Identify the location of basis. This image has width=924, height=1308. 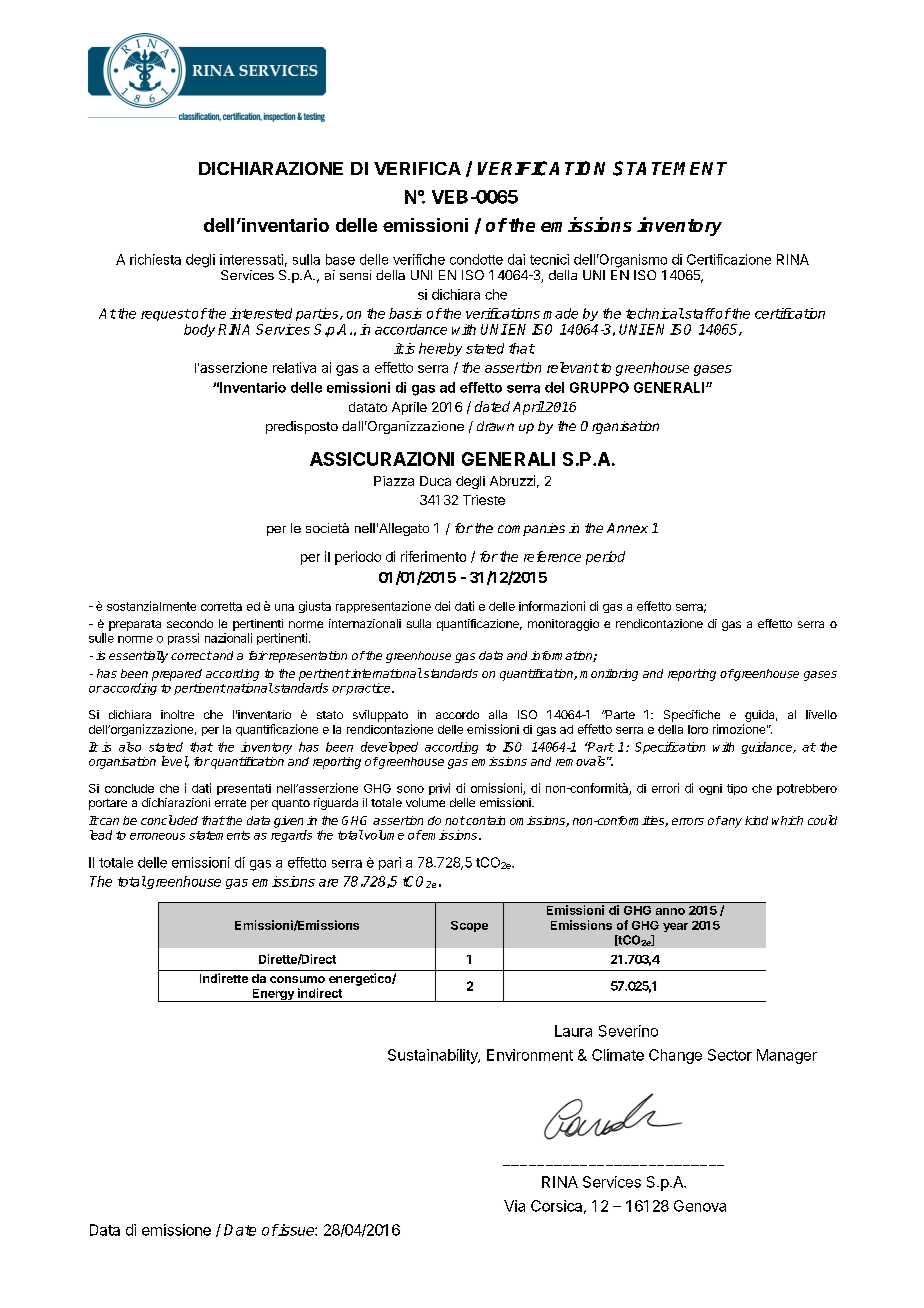
(405, 313).
